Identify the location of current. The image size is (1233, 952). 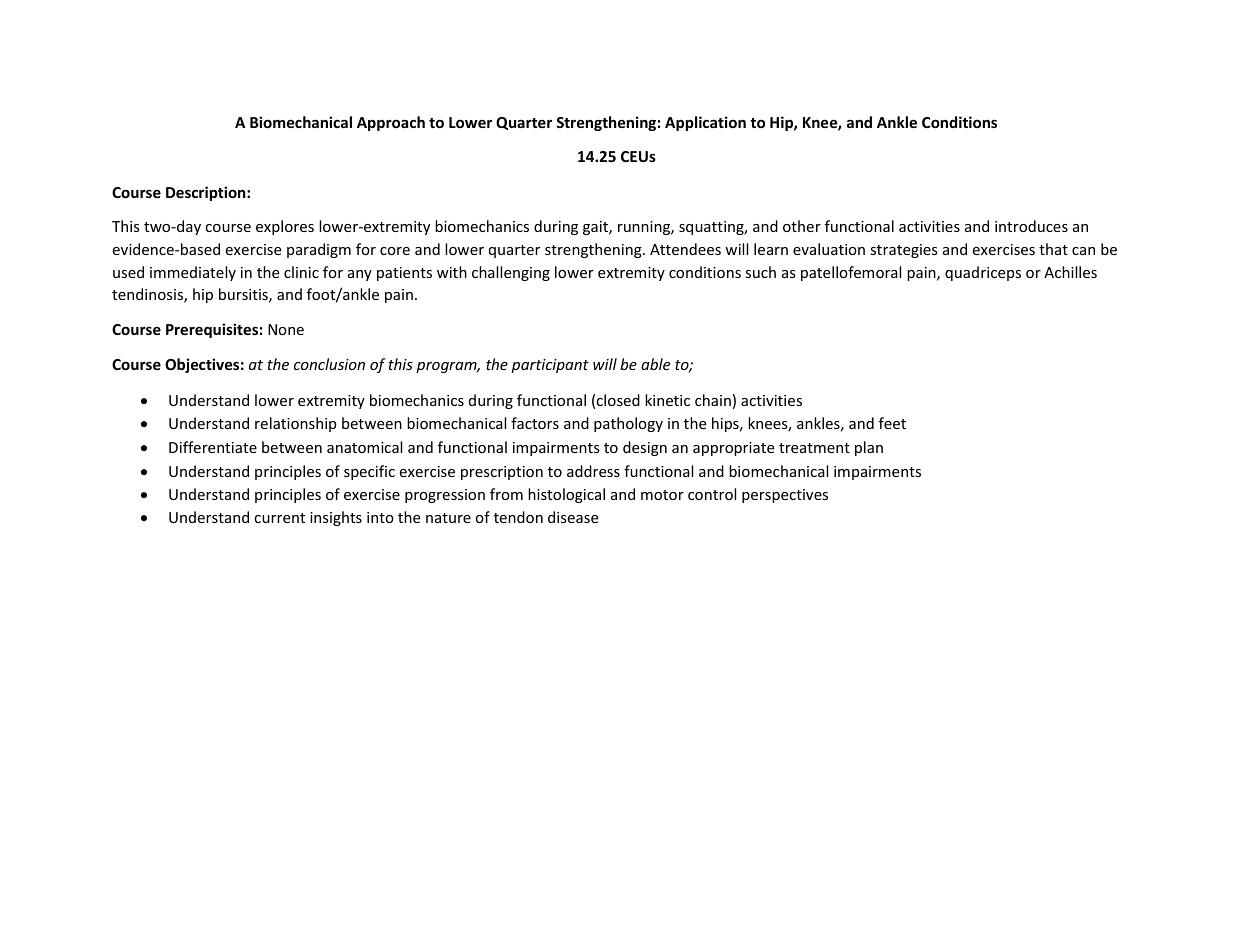
(279, 518).
